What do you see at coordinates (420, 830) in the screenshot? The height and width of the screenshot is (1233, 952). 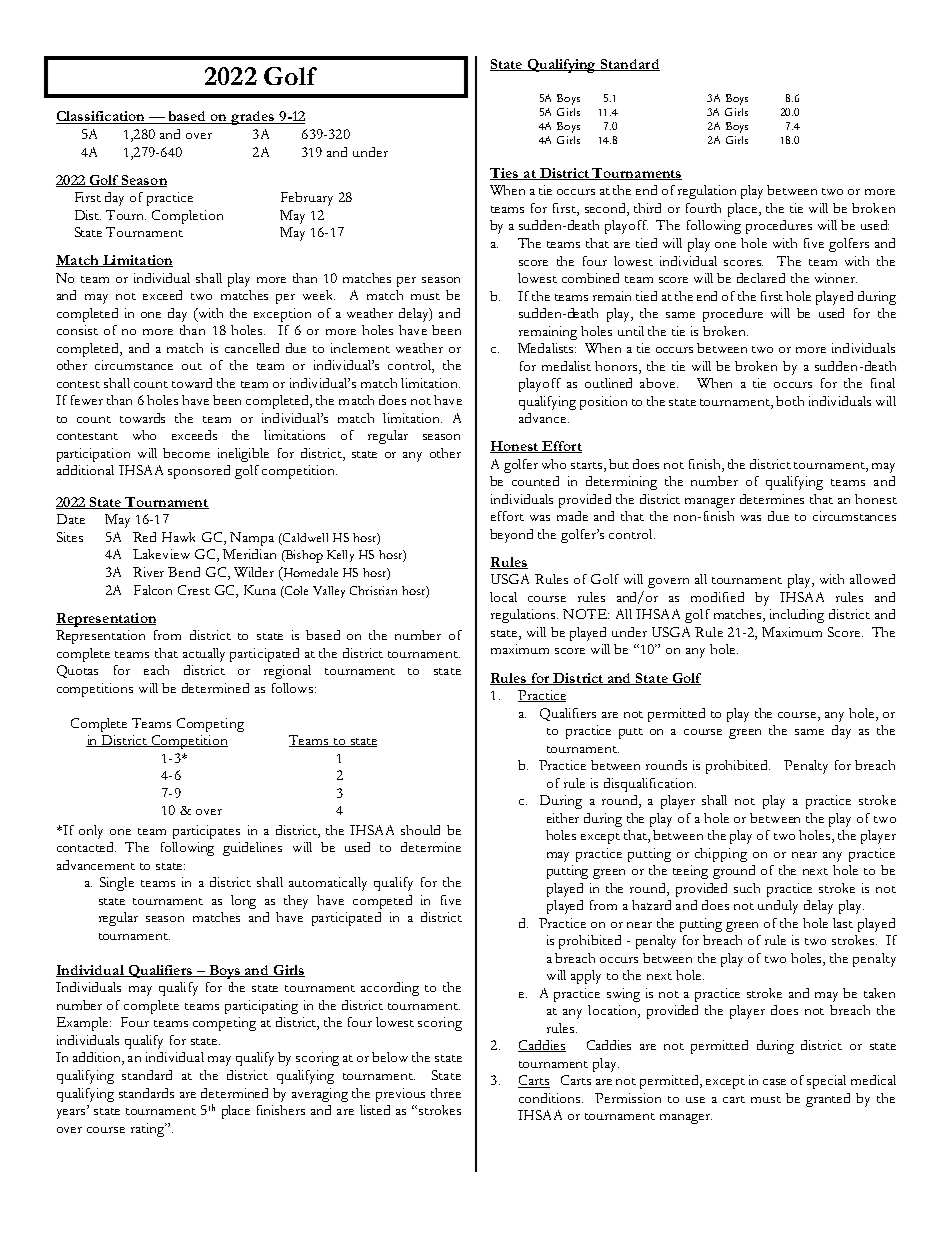 I see `should` at bounding box center [420, 830].
